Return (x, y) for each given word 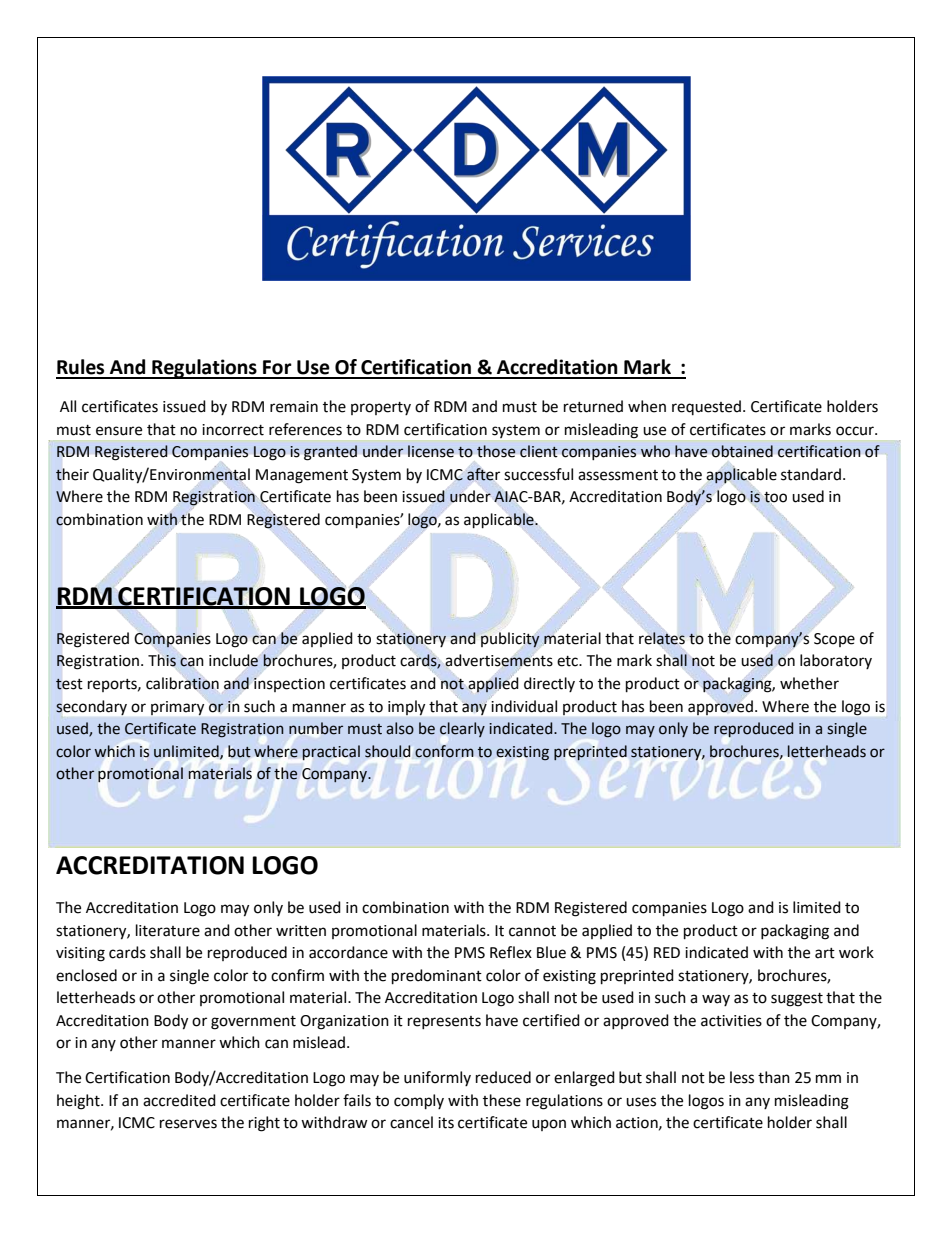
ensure (119, 431)
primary (177, 708)
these (502, 1100)
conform (444, 751)
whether (809, 683)
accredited (179, 1100)
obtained (742, 451)
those (496, 451)
